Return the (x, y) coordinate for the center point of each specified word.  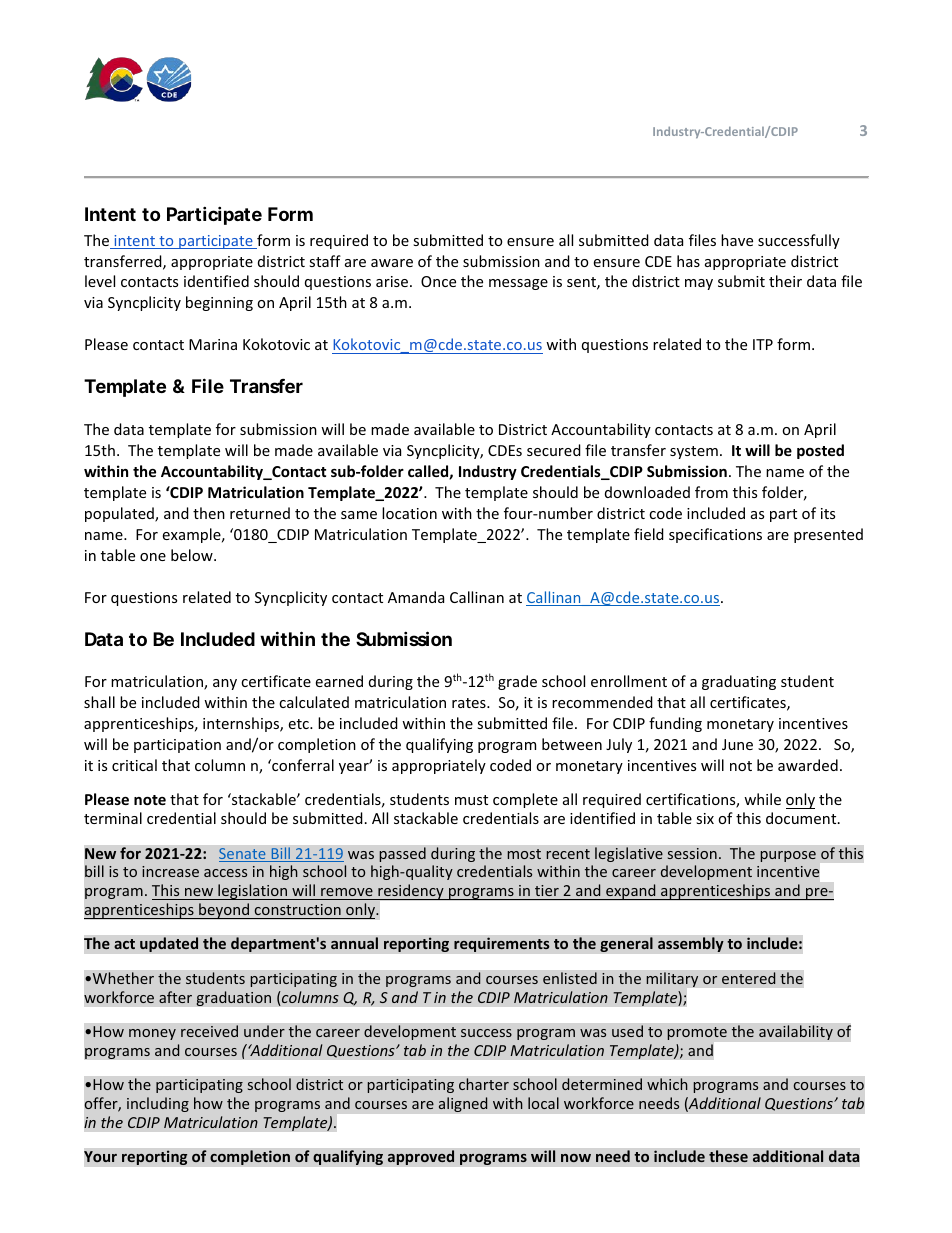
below (193, 555)
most (524, 854)
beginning (219, 303)
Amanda (416, 597)
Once (438, 281)
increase (170, 871)
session (692, 853)
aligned (463, 1104)
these (728, 1156)
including (158, 1104)
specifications (715, 535)
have (737, 240)
